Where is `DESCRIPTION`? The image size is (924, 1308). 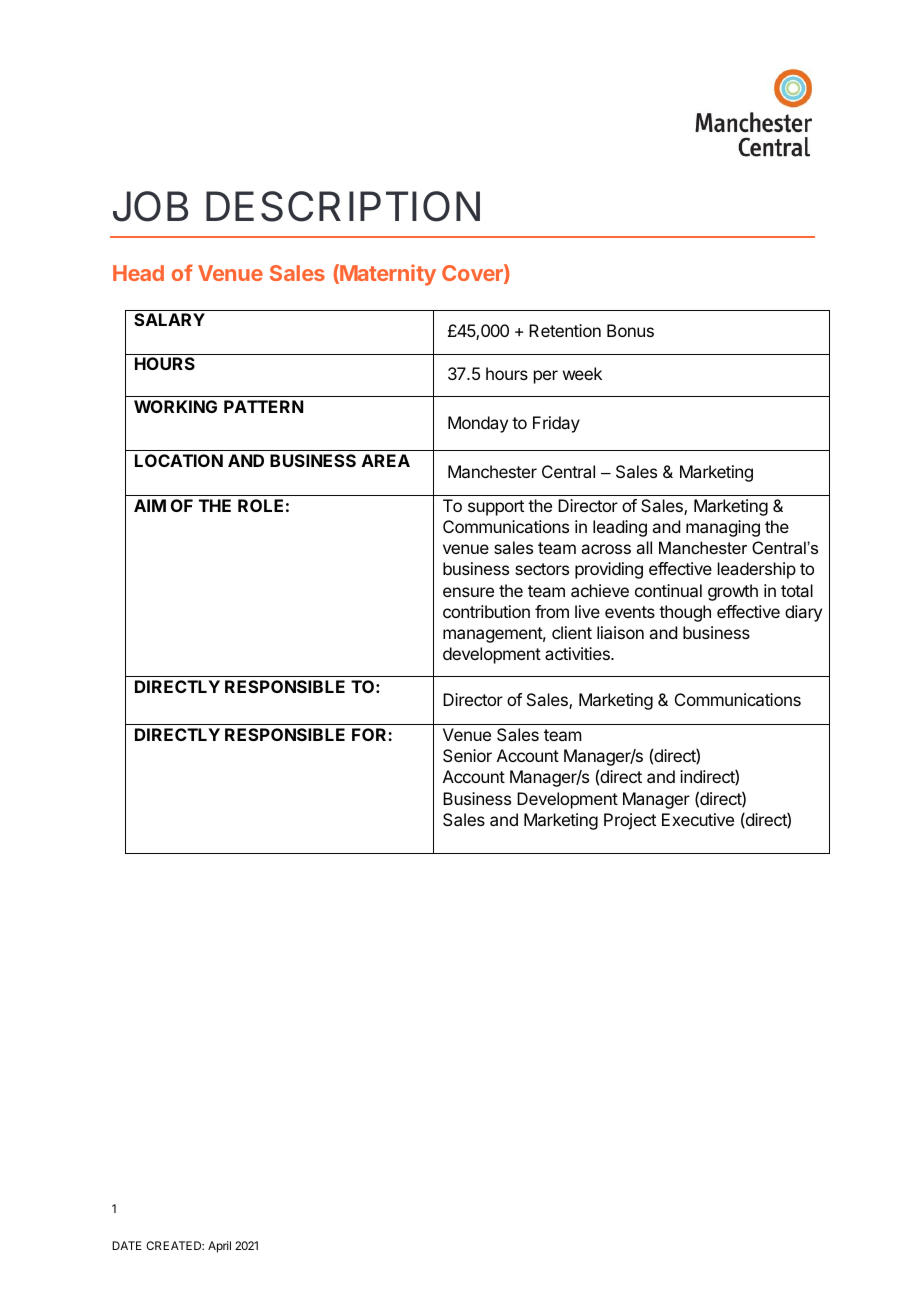 DESCRIPTION is located at coordinates (343, 206).
